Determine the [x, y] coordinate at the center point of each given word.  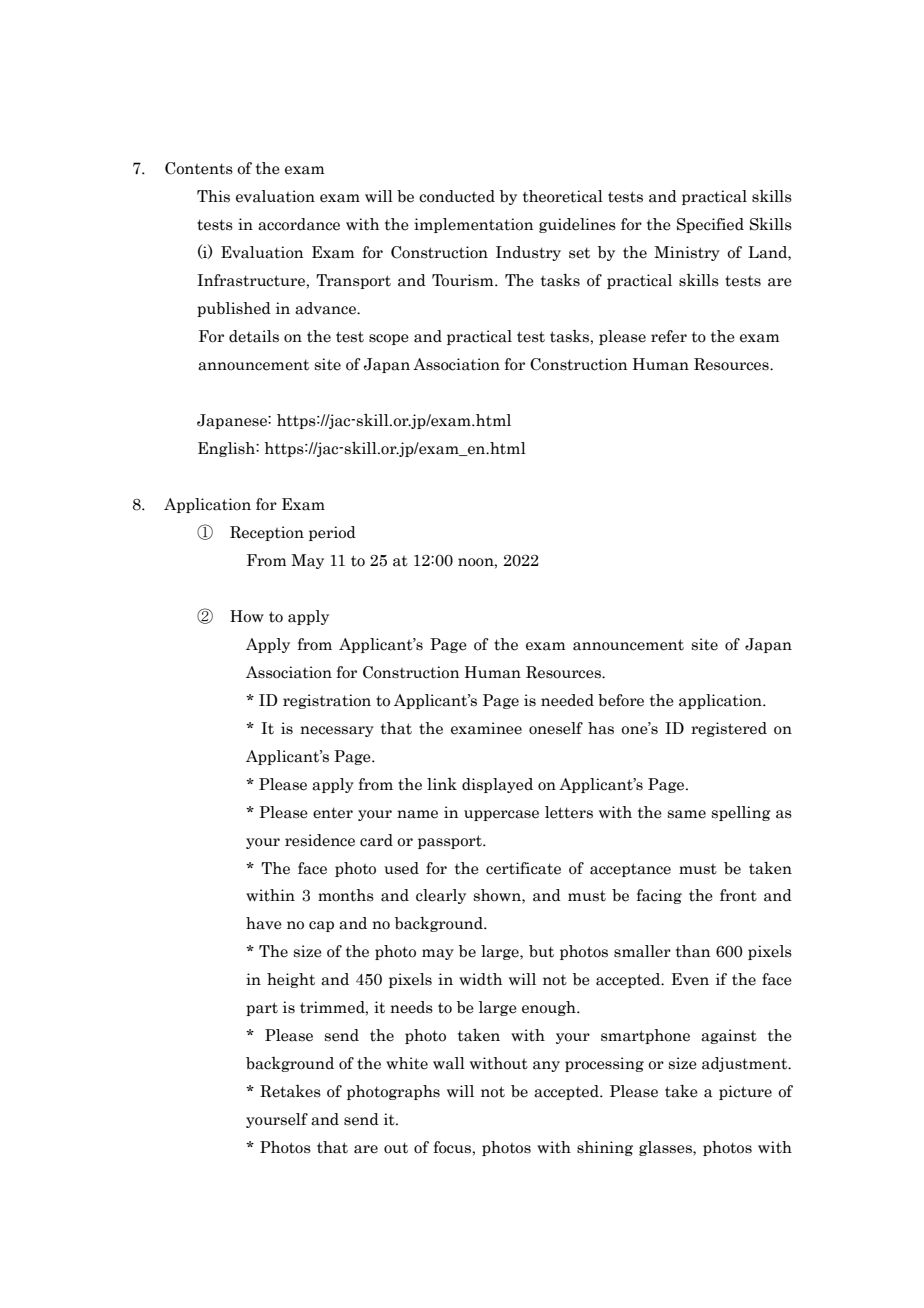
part [262, 1009]
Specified [710, 225]
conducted [457, 196]
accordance [299, 224]
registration [327, 701]
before [621, 700]
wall [449, 1063]
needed [567, 700]
